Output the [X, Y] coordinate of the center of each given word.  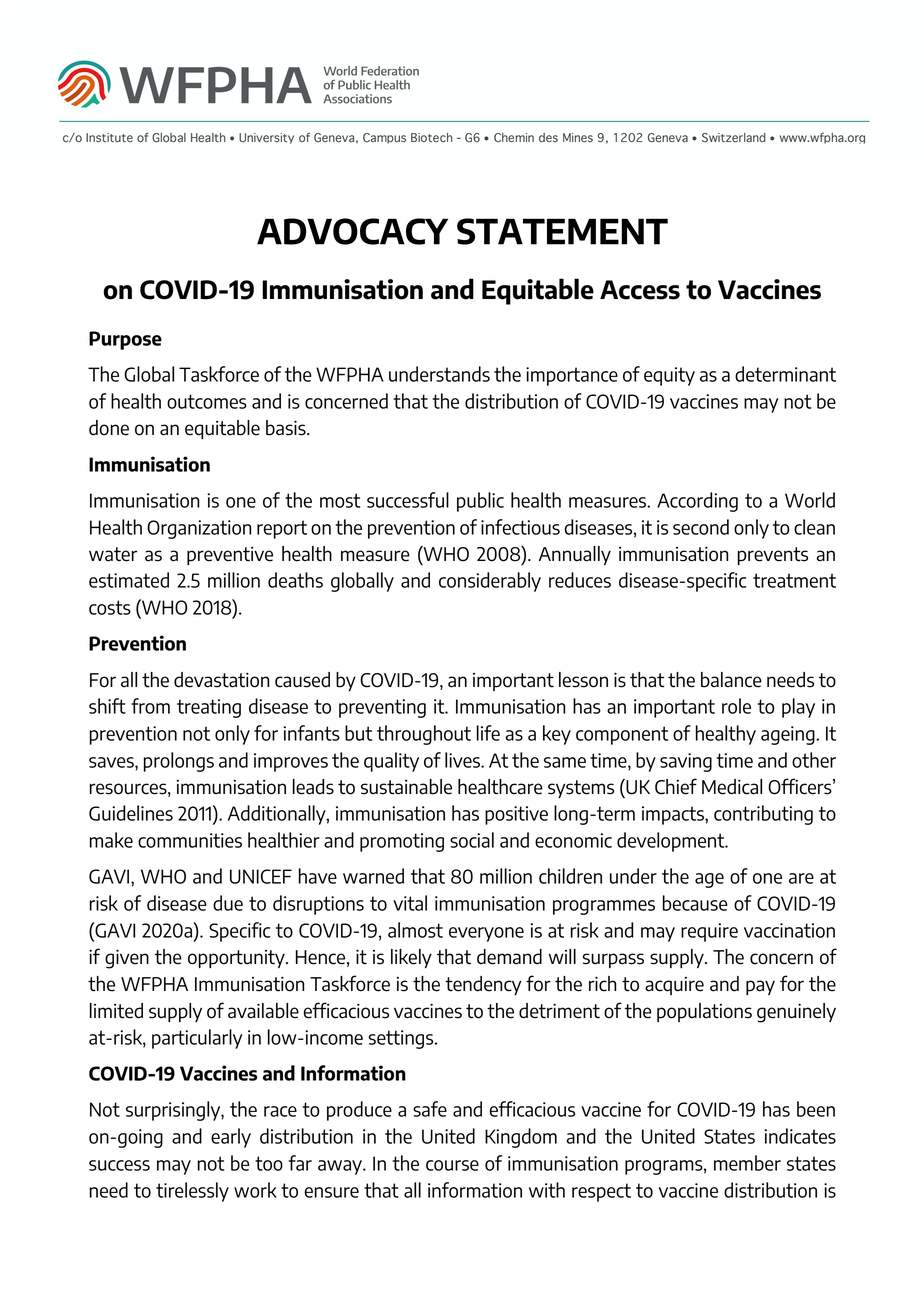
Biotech [431, 138]
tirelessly [192, 1192]
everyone [486, 934]
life [488, 733]
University [266, 138]
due [228, 903]
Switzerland [734, 138]
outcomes [207, 401]
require [709, 932]
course [452, 1165]
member [747, 1163]
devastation [221, 680]
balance [731, 680]
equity [669, 376]
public [480, 502]
